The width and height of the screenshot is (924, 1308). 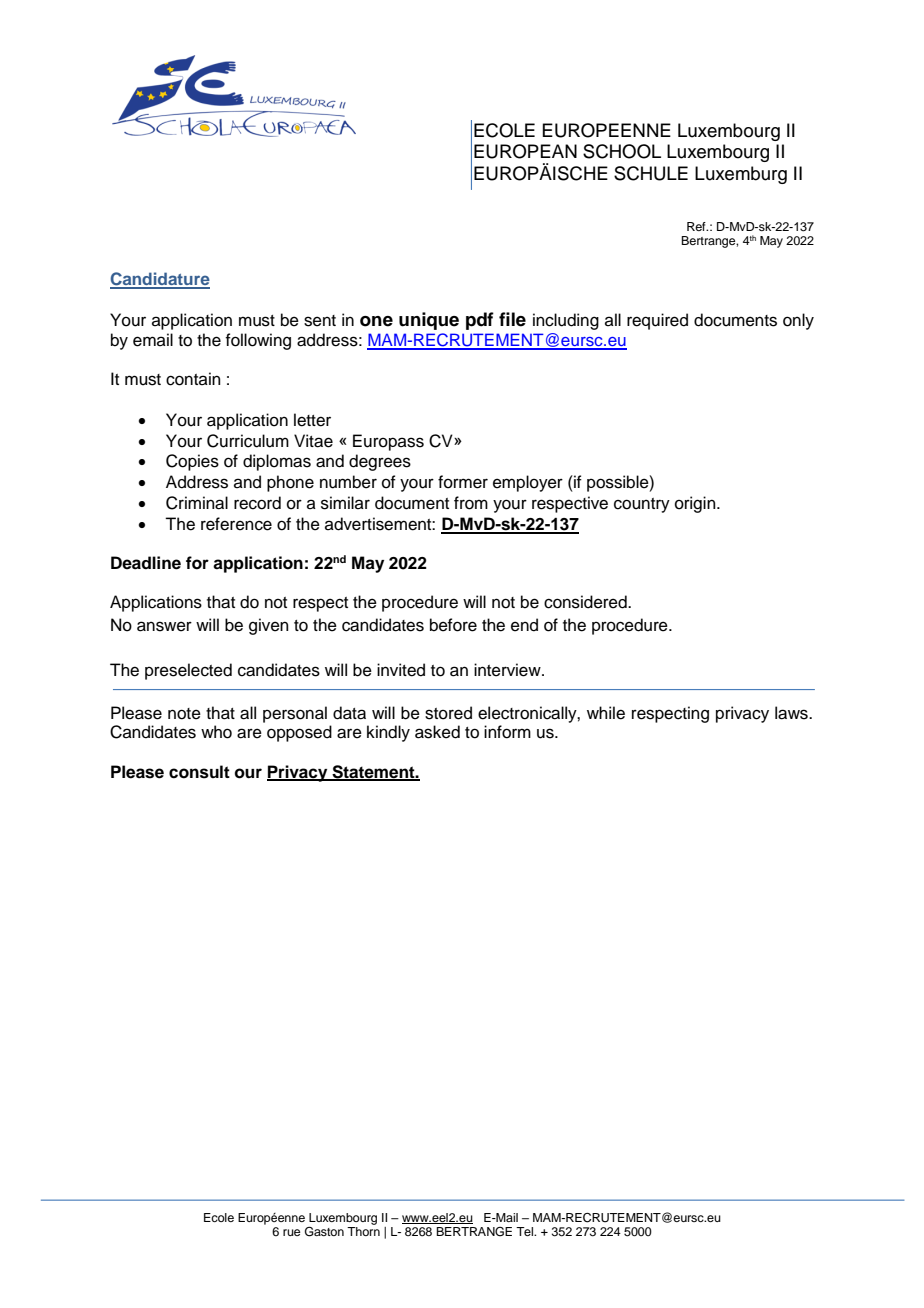 What do you see at coordinates (363, 1231) in the screenshot?
I see `Thorn` at bounding box center [363, 1231].
